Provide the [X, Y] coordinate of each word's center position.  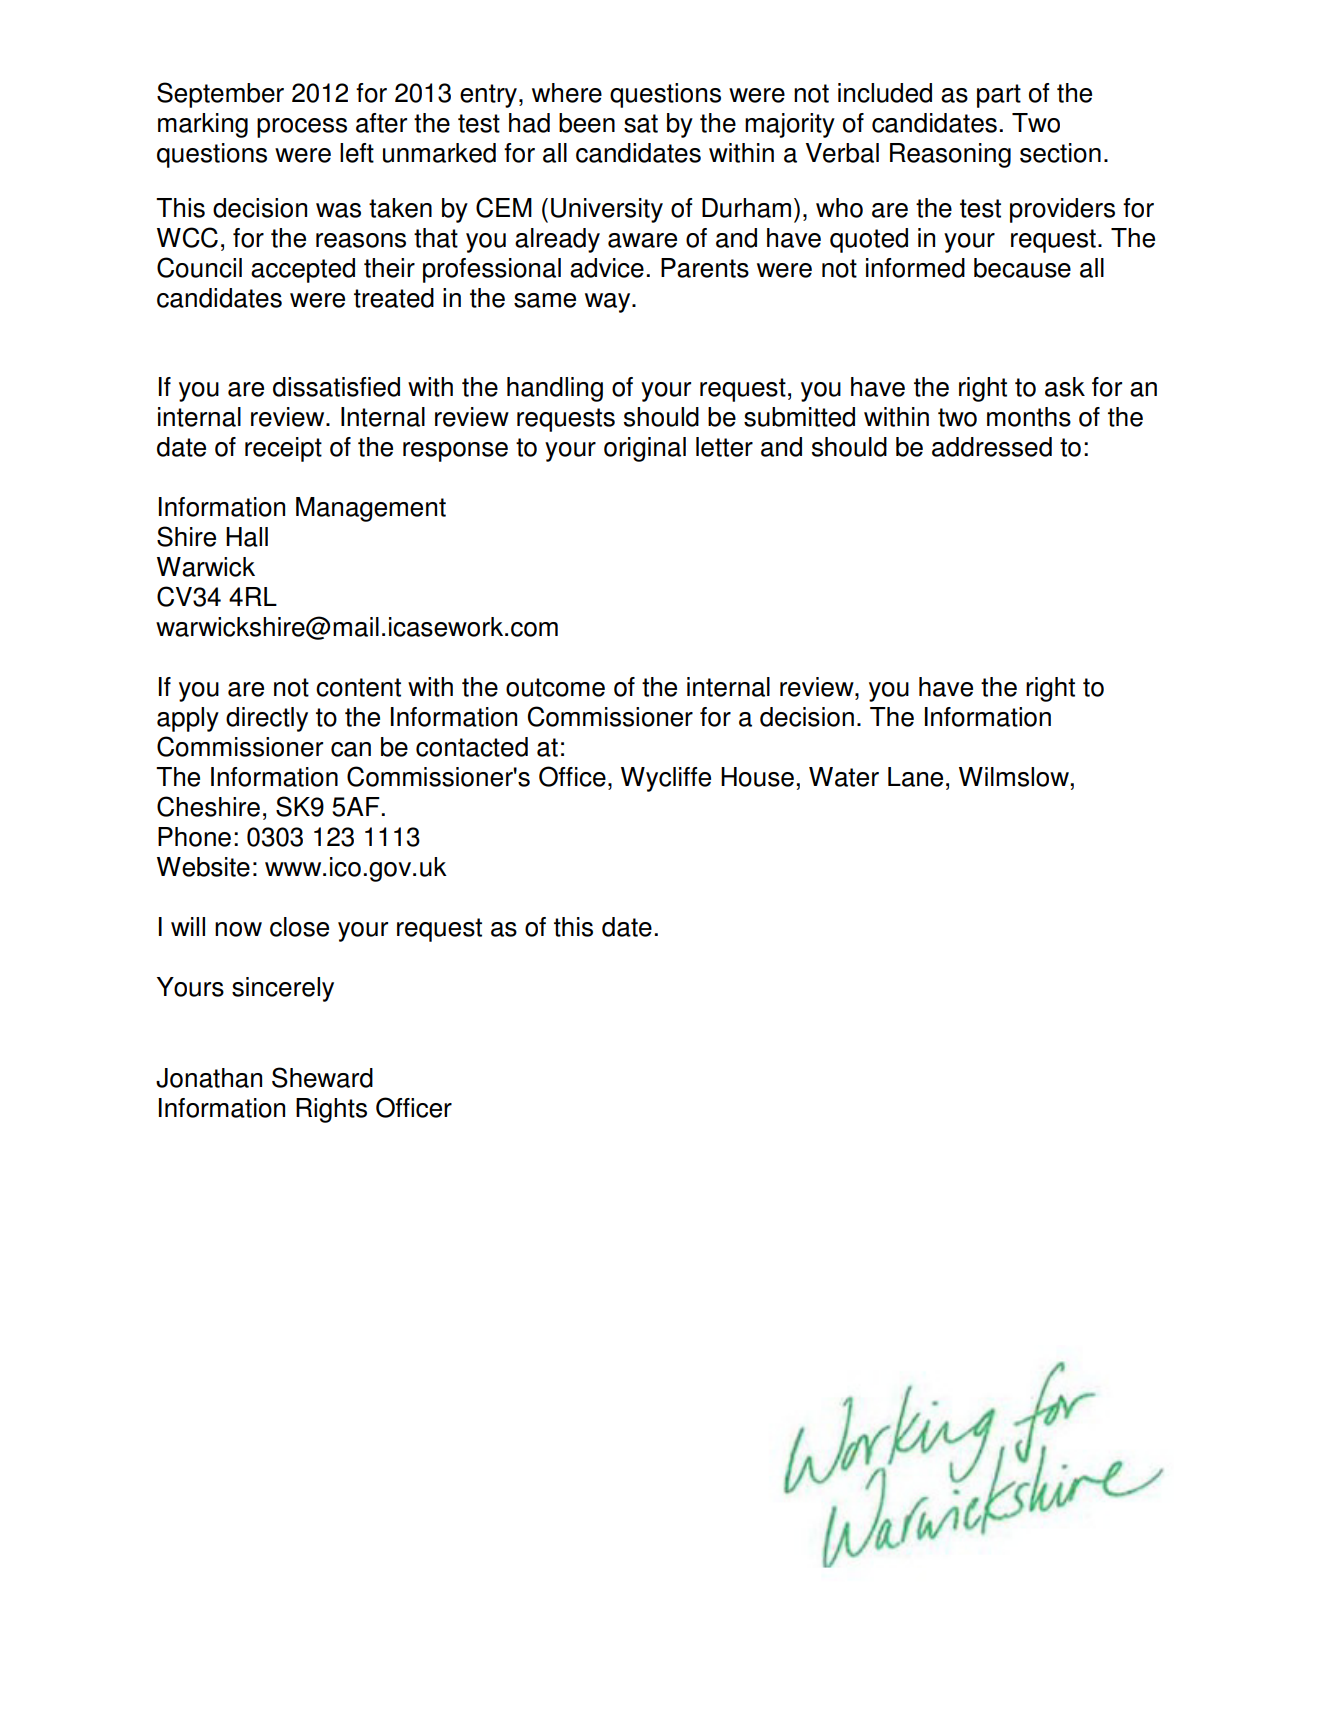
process [302, 128]
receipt [283, 449]
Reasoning [950, 155]
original [645, 449]
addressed [992, 447]
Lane [915, 777]
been [587, 123]
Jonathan [209, 1078]
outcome [555, 687]
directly [267, 719]
